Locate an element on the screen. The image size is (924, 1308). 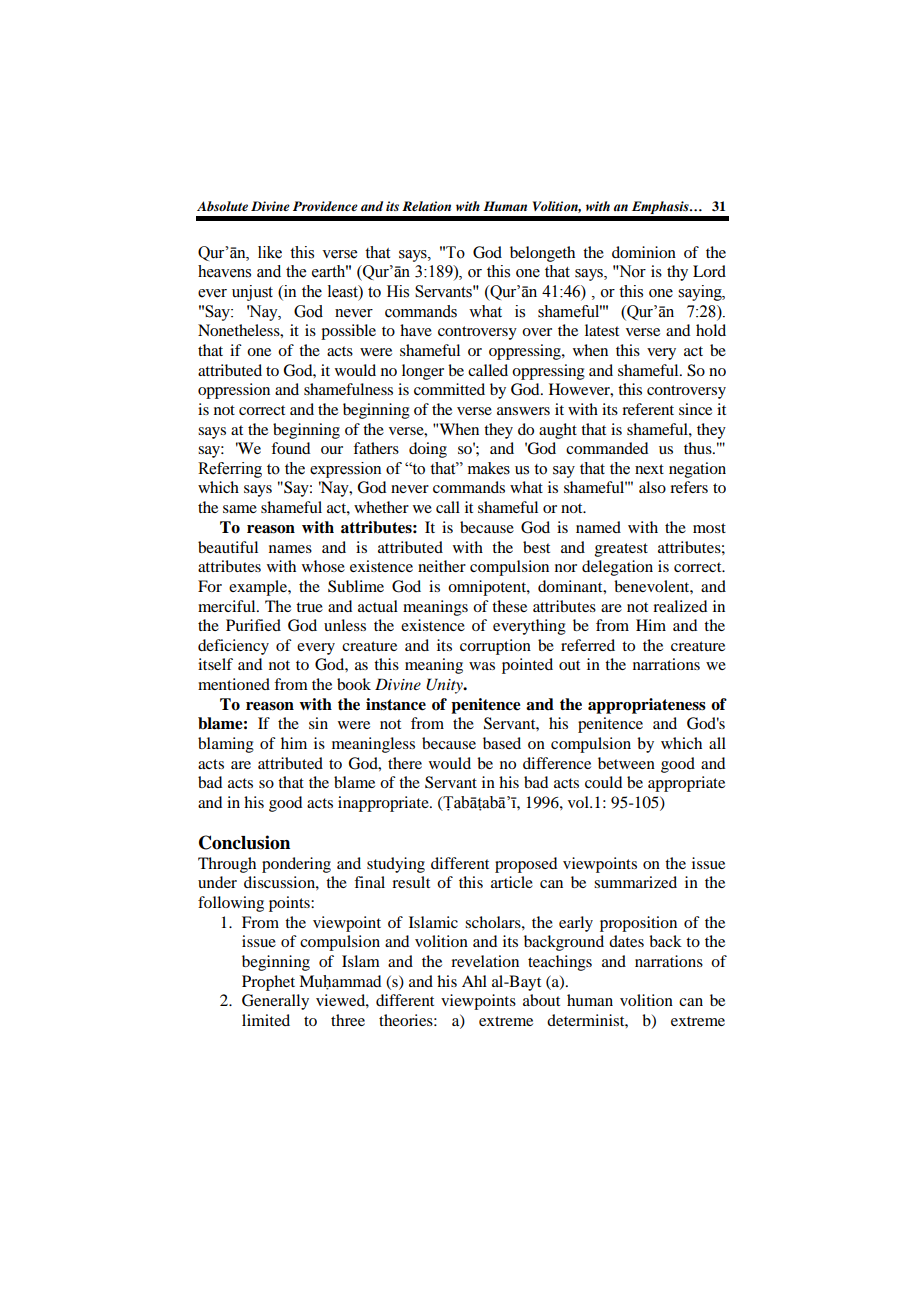
Ahl is located at coordinates (474, 981).
